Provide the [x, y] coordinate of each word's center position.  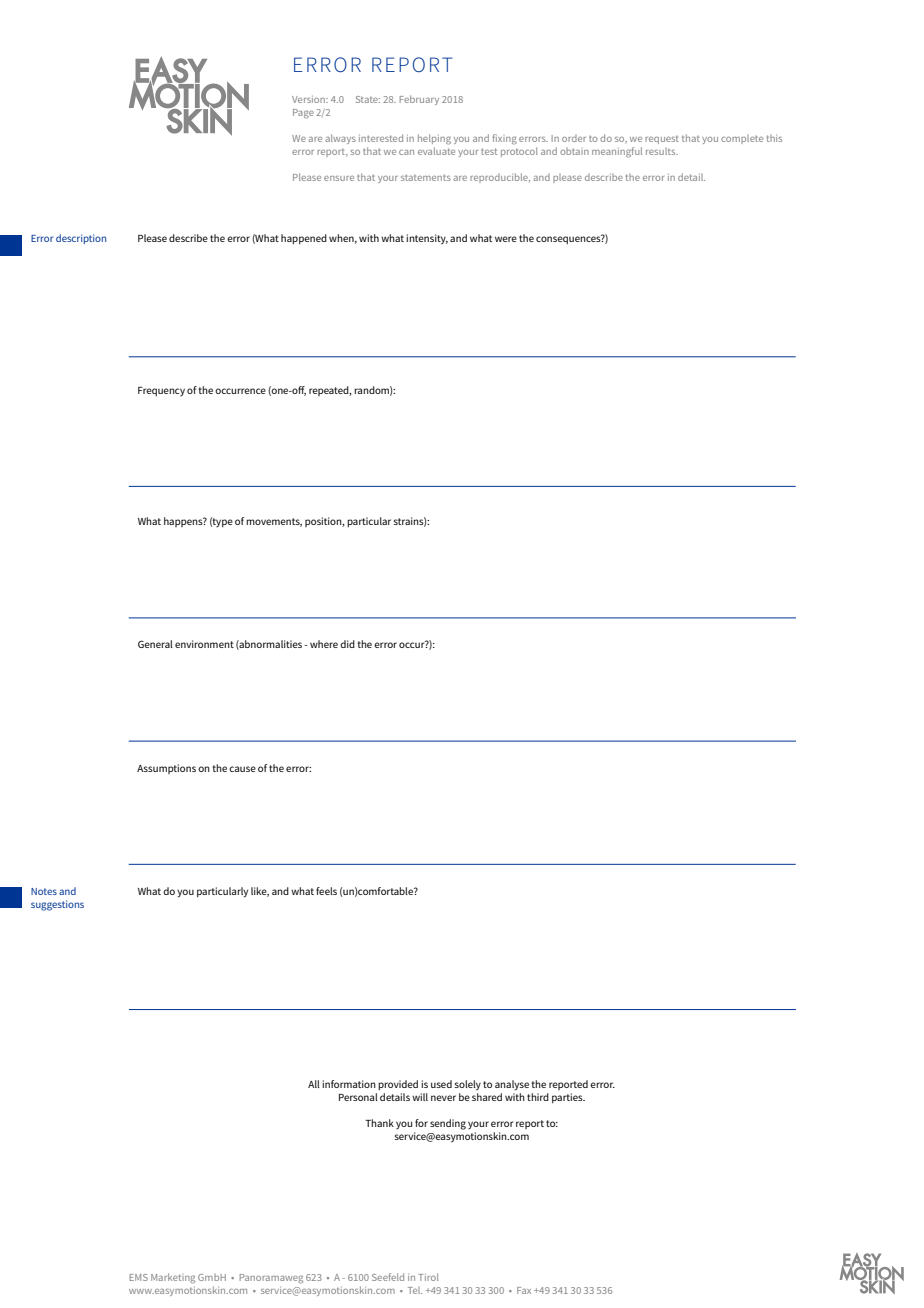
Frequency [161, 391]
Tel [415, 1290]
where [324, 644]
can [406, 152]
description [81, 239]
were [506, 239]
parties [568, 1098]
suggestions [57, 905]
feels [326, 891]
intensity [427, 239]
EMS [139, 1277]
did [347, 644]
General [155, 644]
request [662, 140]
